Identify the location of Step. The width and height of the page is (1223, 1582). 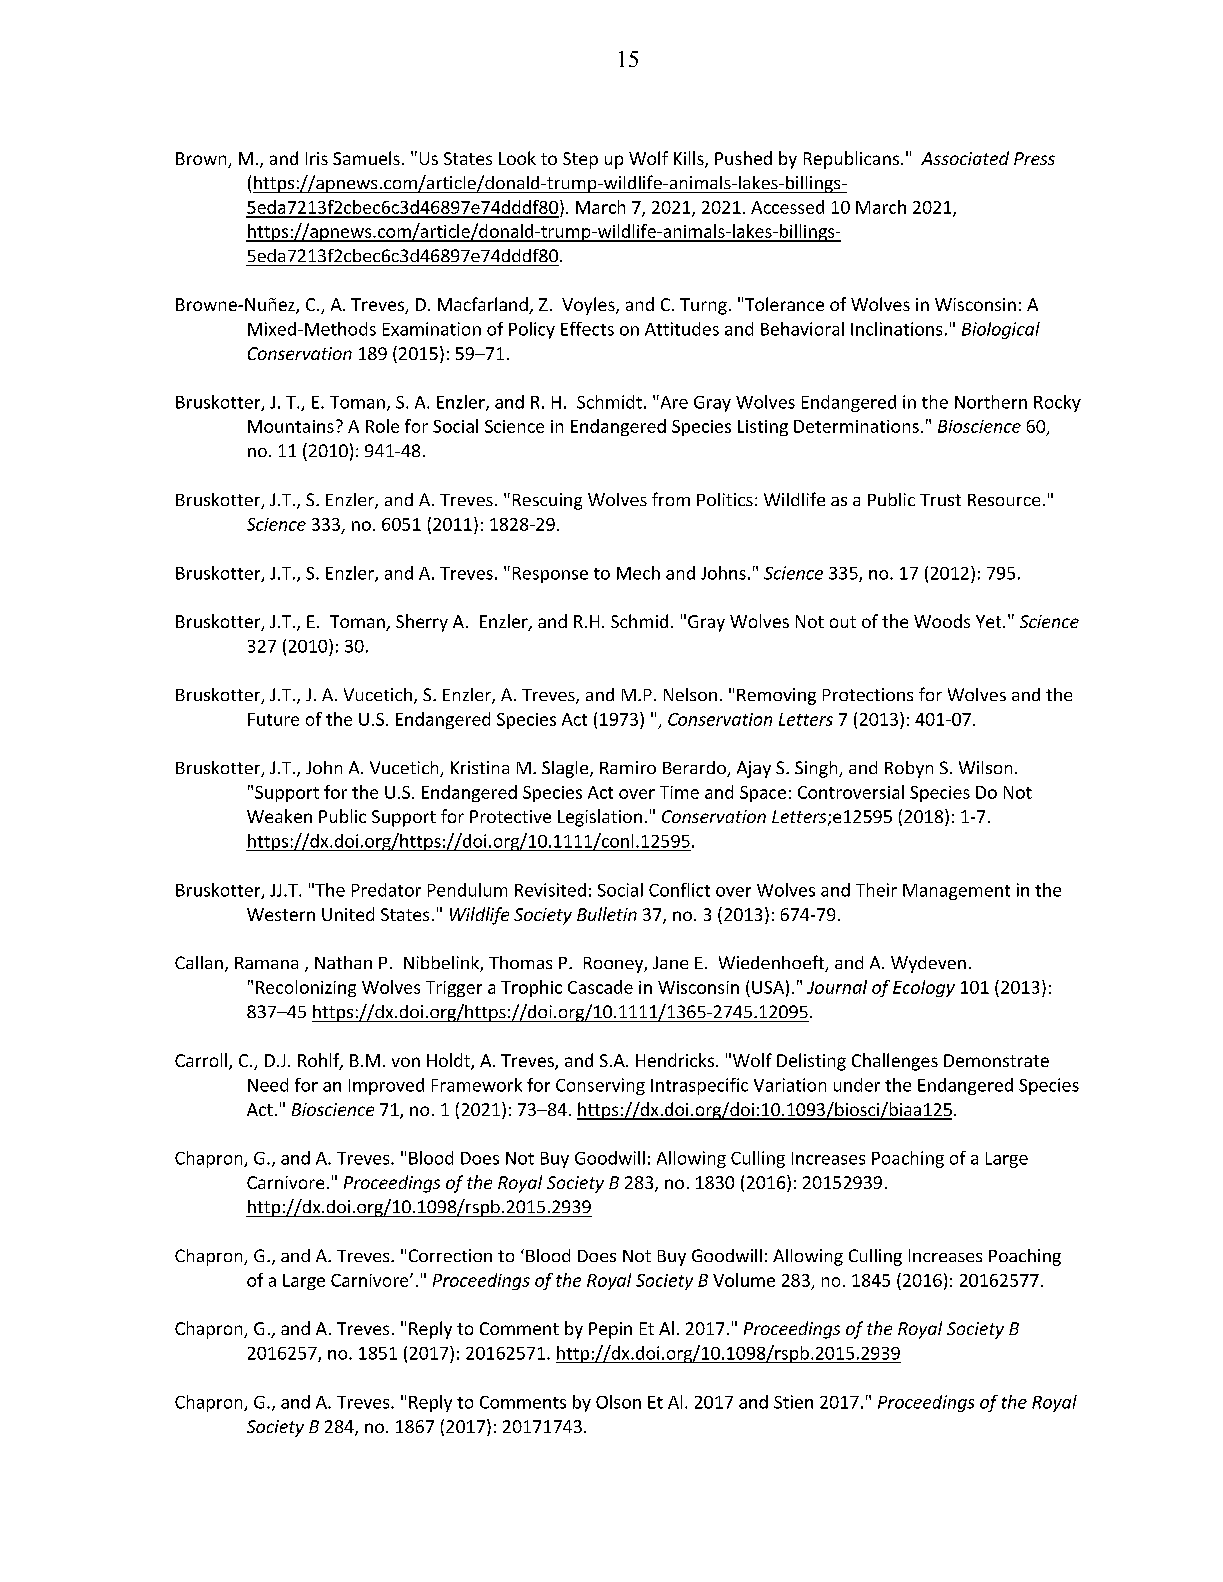
(580, 160).
